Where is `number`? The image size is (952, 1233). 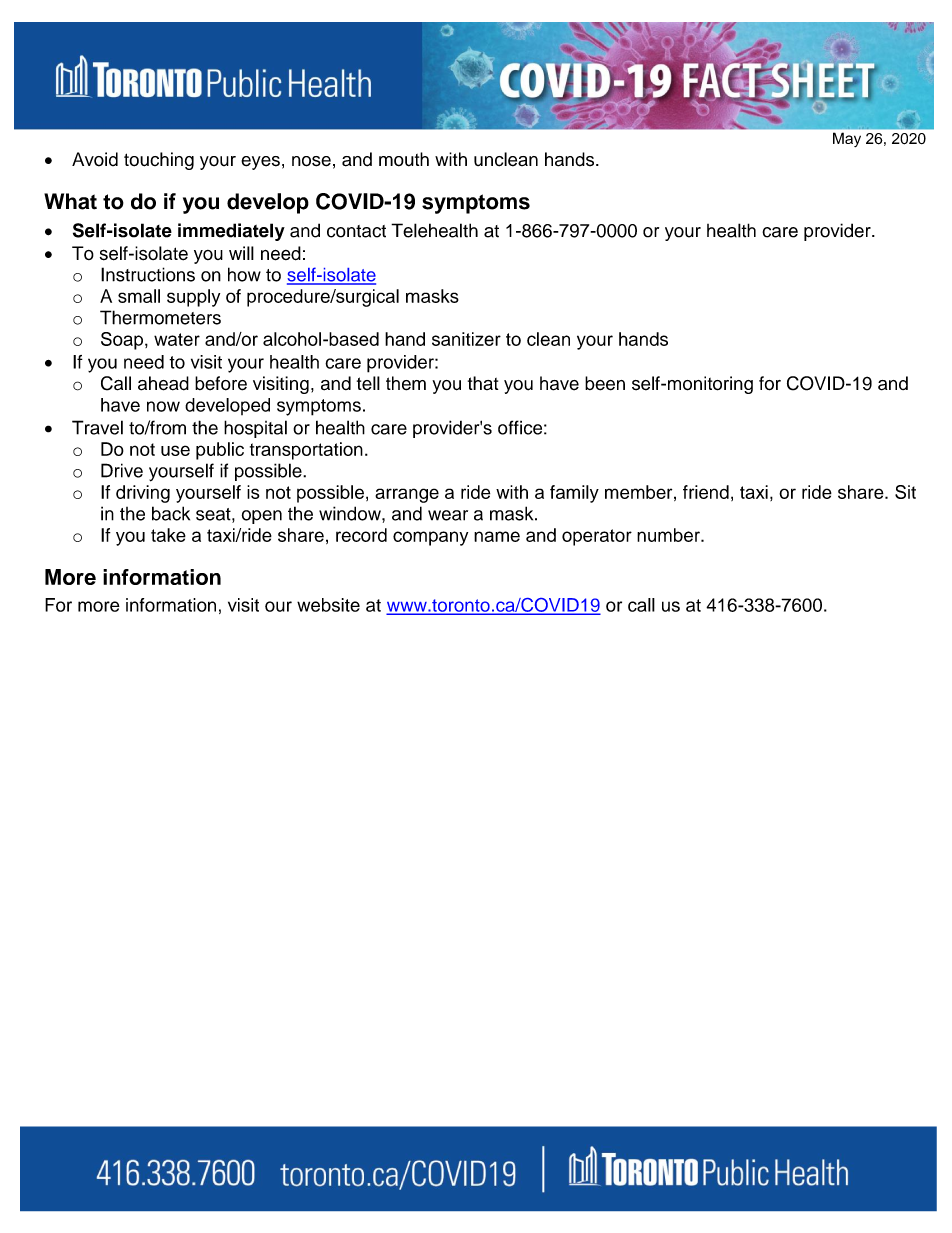 number is located at coordinates (669, 535).
